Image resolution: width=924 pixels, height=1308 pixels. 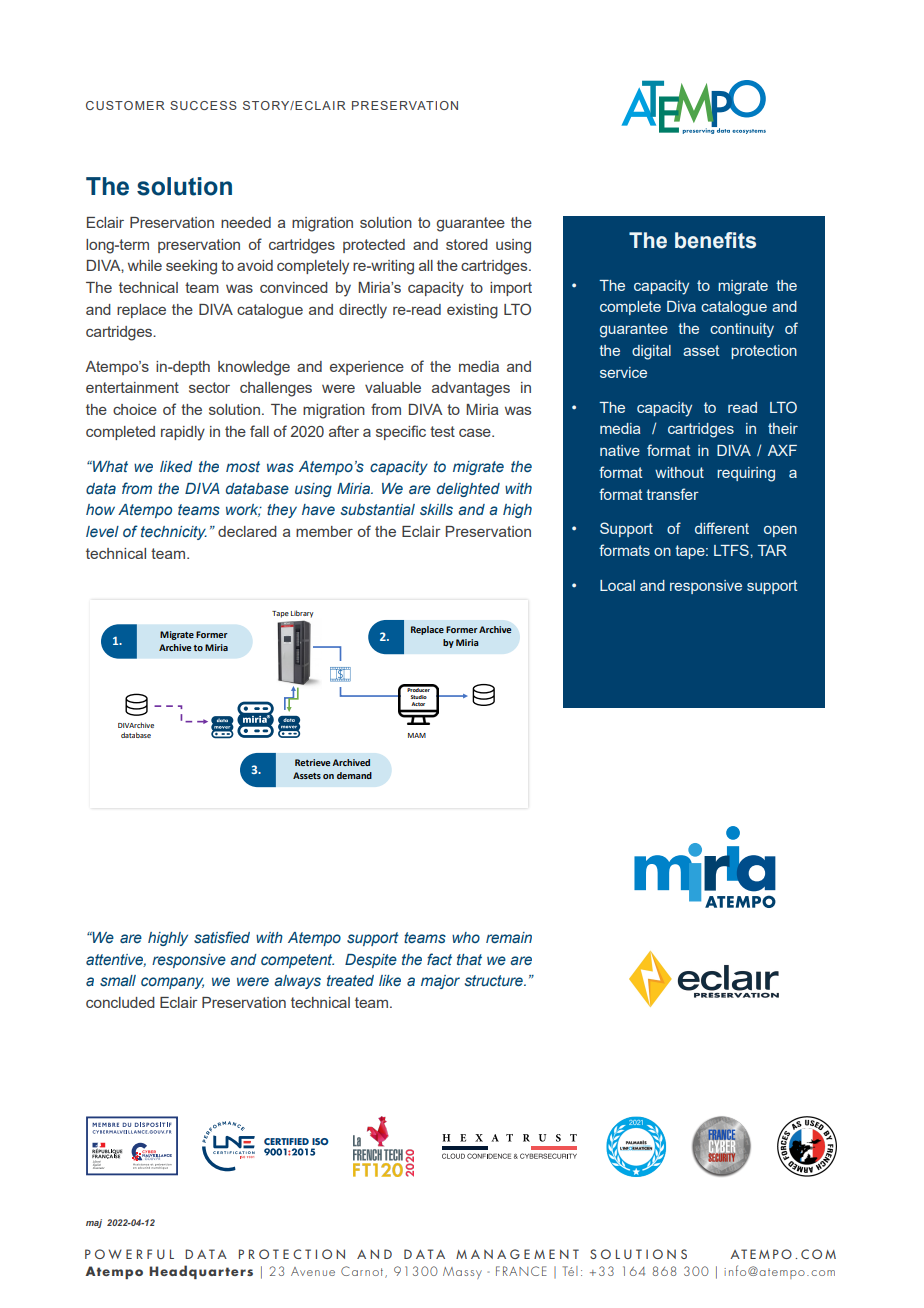 What do you see at coordinates (417, 735) in the screenshot?
I see `MAM` at bounding box center [417, 735].
